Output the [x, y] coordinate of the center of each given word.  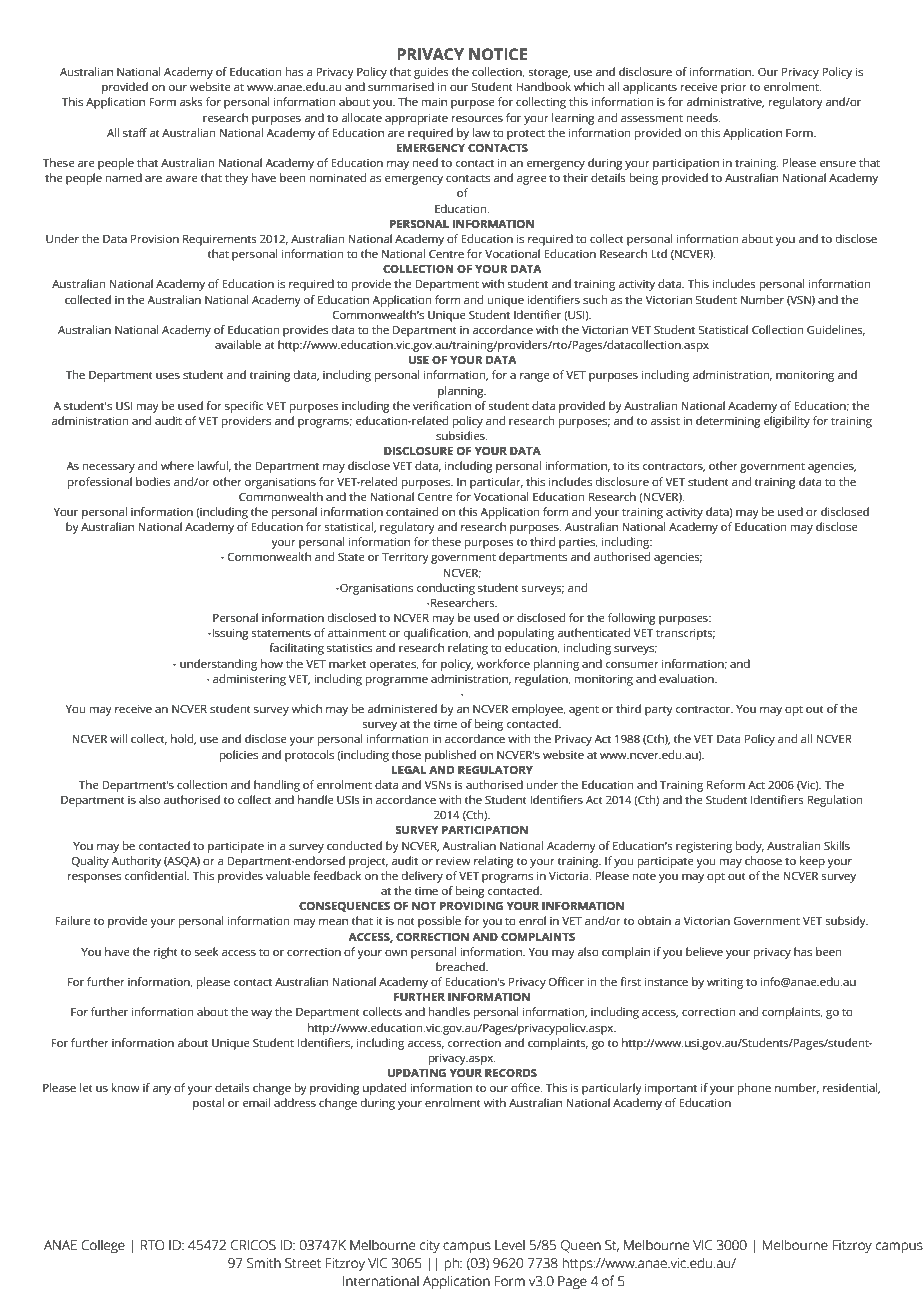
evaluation [687, 678]
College [103, 1246]
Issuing [229, 634]
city [430, 1246]
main [434, 101]
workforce [503, 663]
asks [191, 101]
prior [734, 88]
